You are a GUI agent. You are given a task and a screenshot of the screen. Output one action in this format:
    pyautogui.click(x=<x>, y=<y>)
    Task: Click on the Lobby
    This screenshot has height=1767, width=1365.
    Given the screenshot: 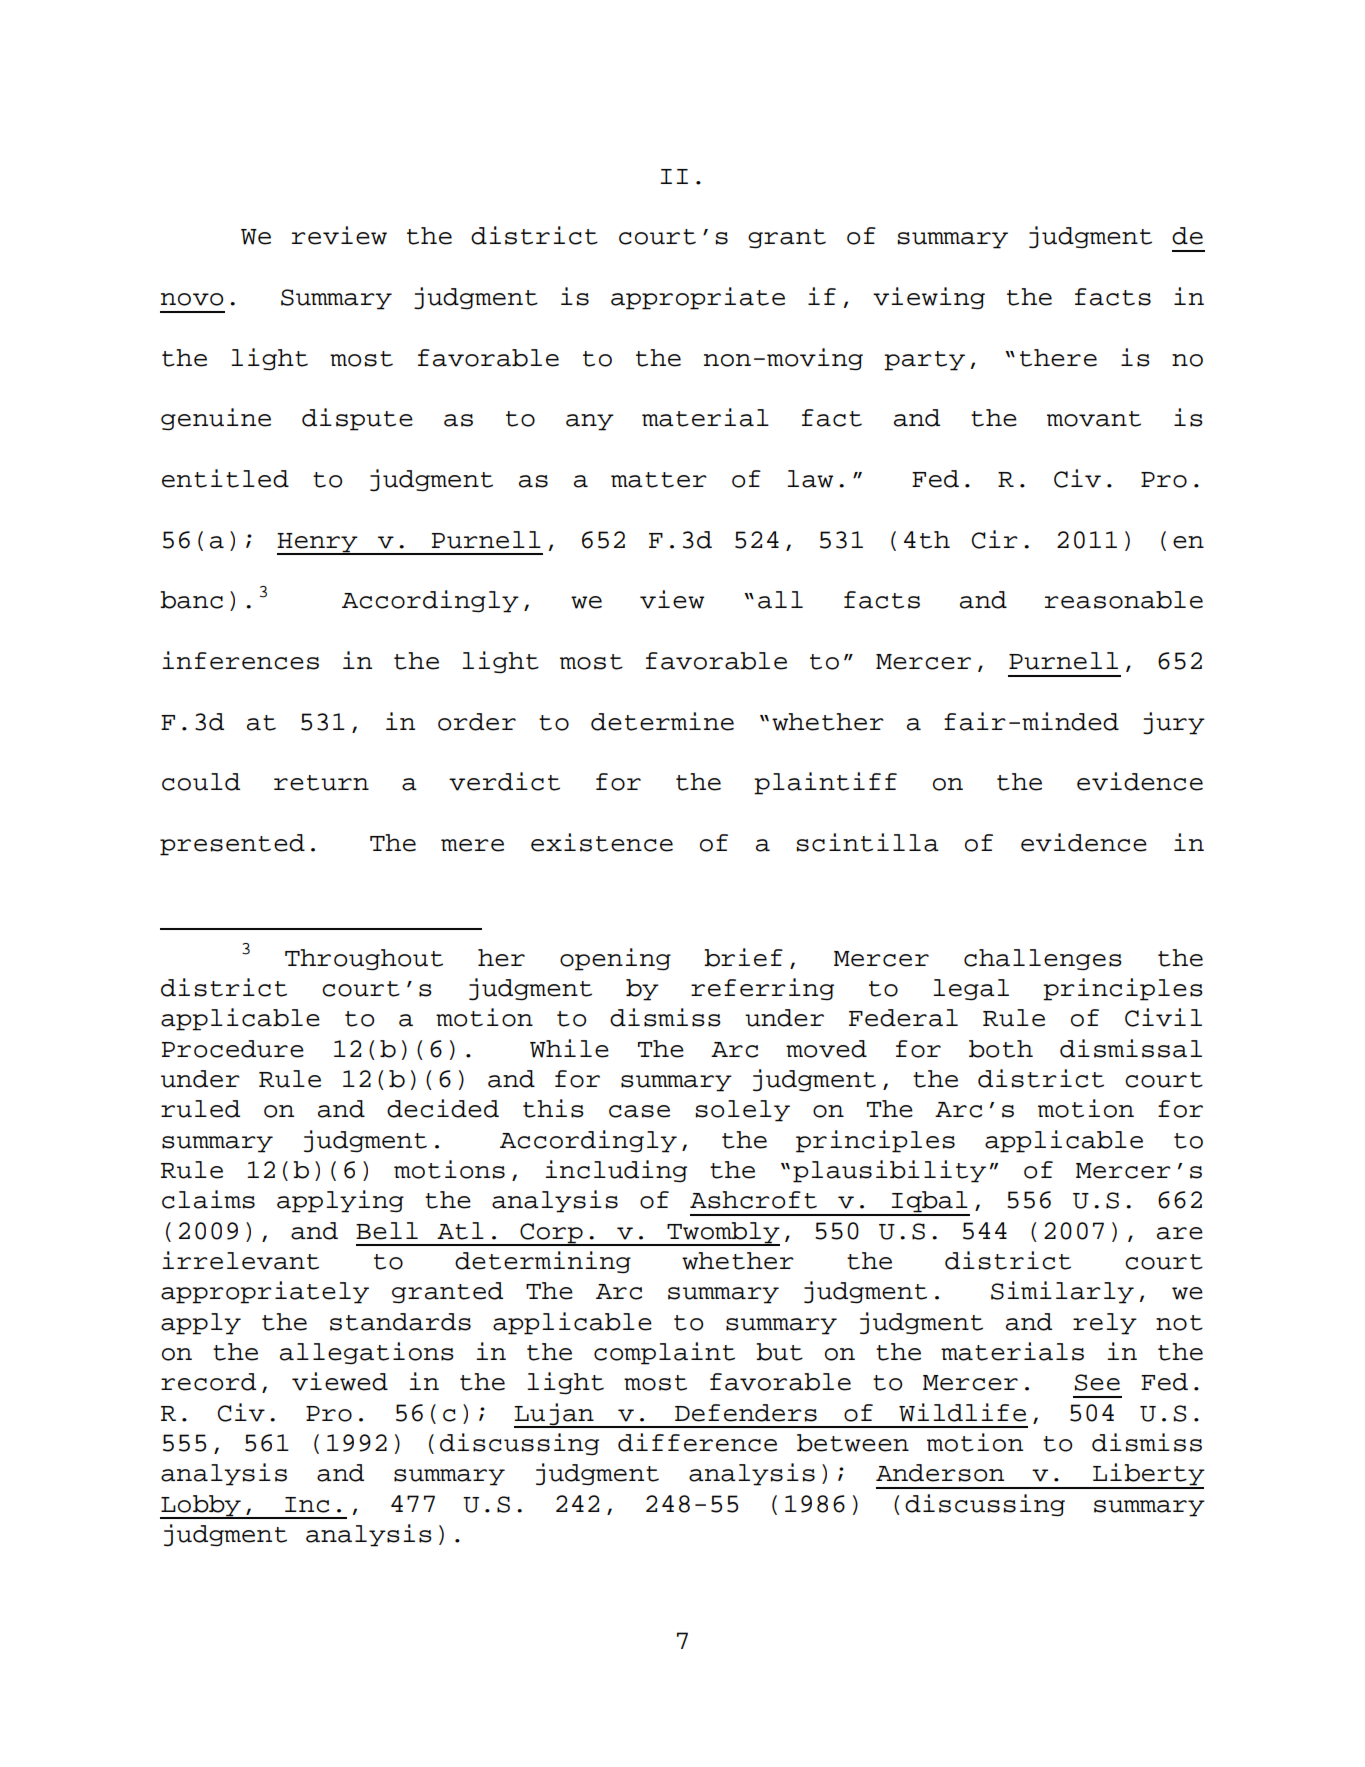 What is the action you would take?
    pyautogui.click(x=201, y=1506)
